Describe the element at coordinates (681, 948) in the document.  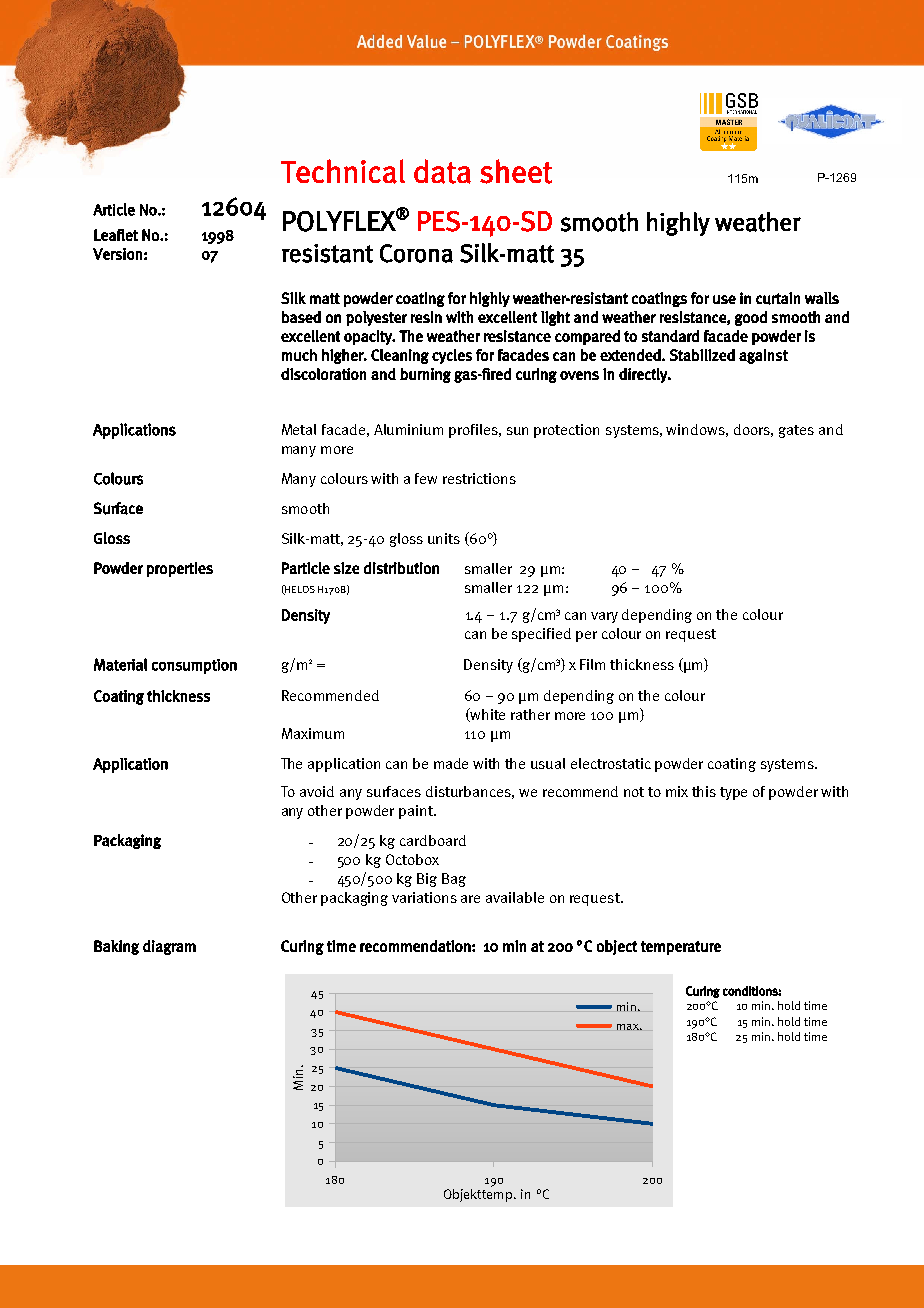
I see `temperature` at that location.
